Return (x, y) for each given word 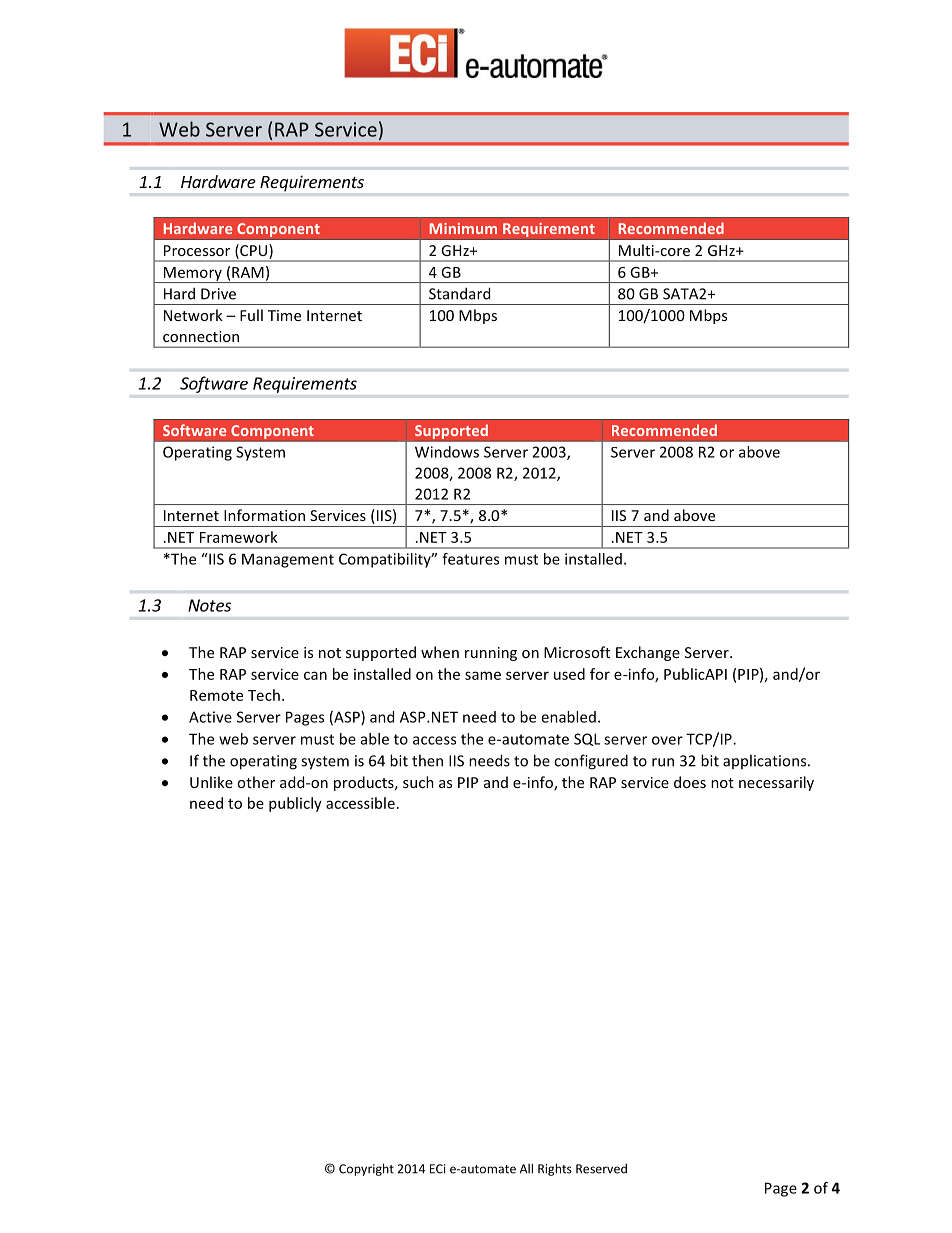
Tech (264, 695)
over (667, 740)
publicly (295, 804)
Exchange (648, 653)
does (690, 782)
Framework (239, 537)
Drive (218, 294)
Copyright (366, 1169)
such (418, 782)
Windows (447, 452)
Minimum (463, 228)
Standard (459, 293)
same (483, 675)
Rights (555, 1169)
